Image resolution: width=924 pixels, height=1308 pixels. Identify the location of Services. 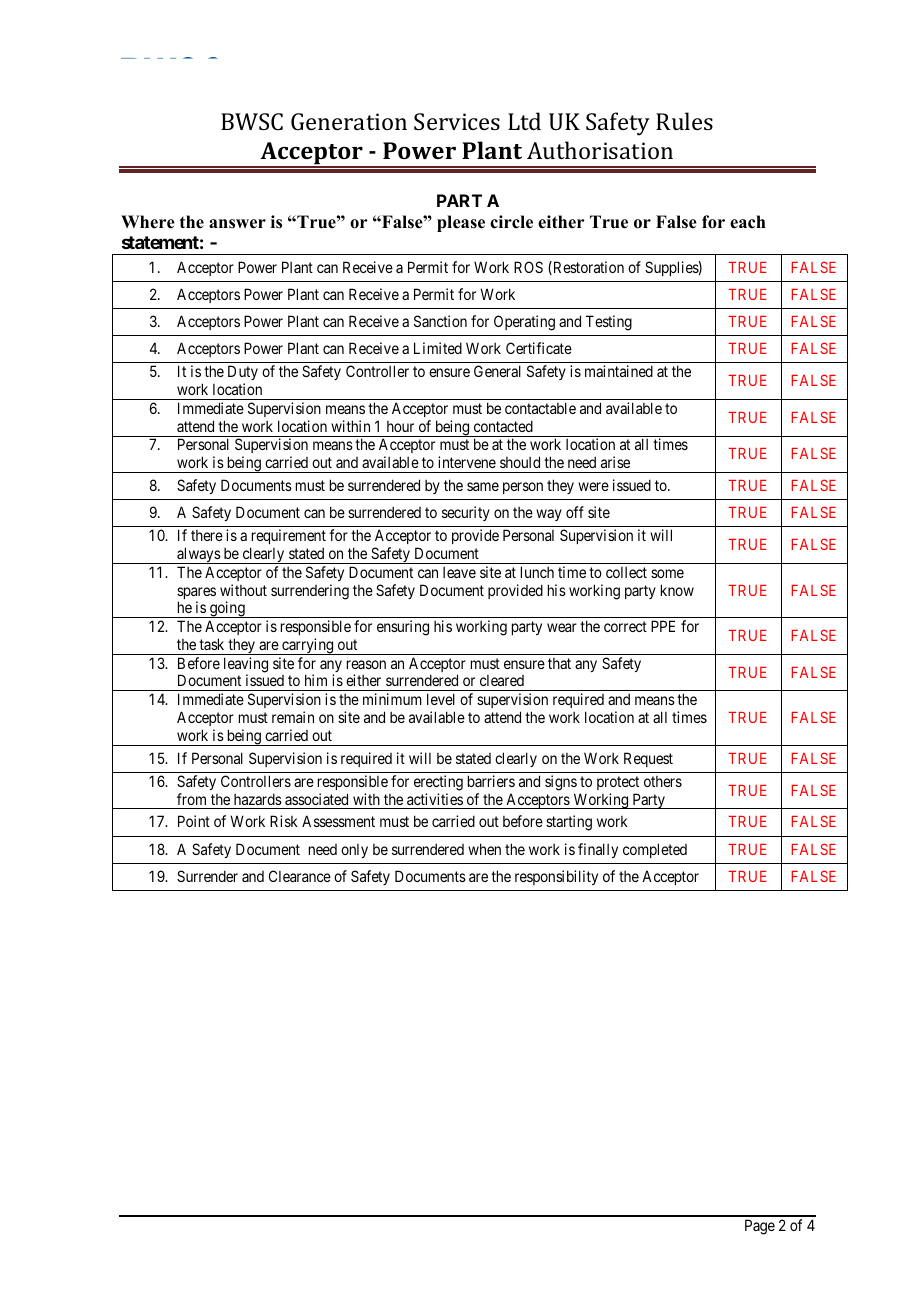
(457, 121).
